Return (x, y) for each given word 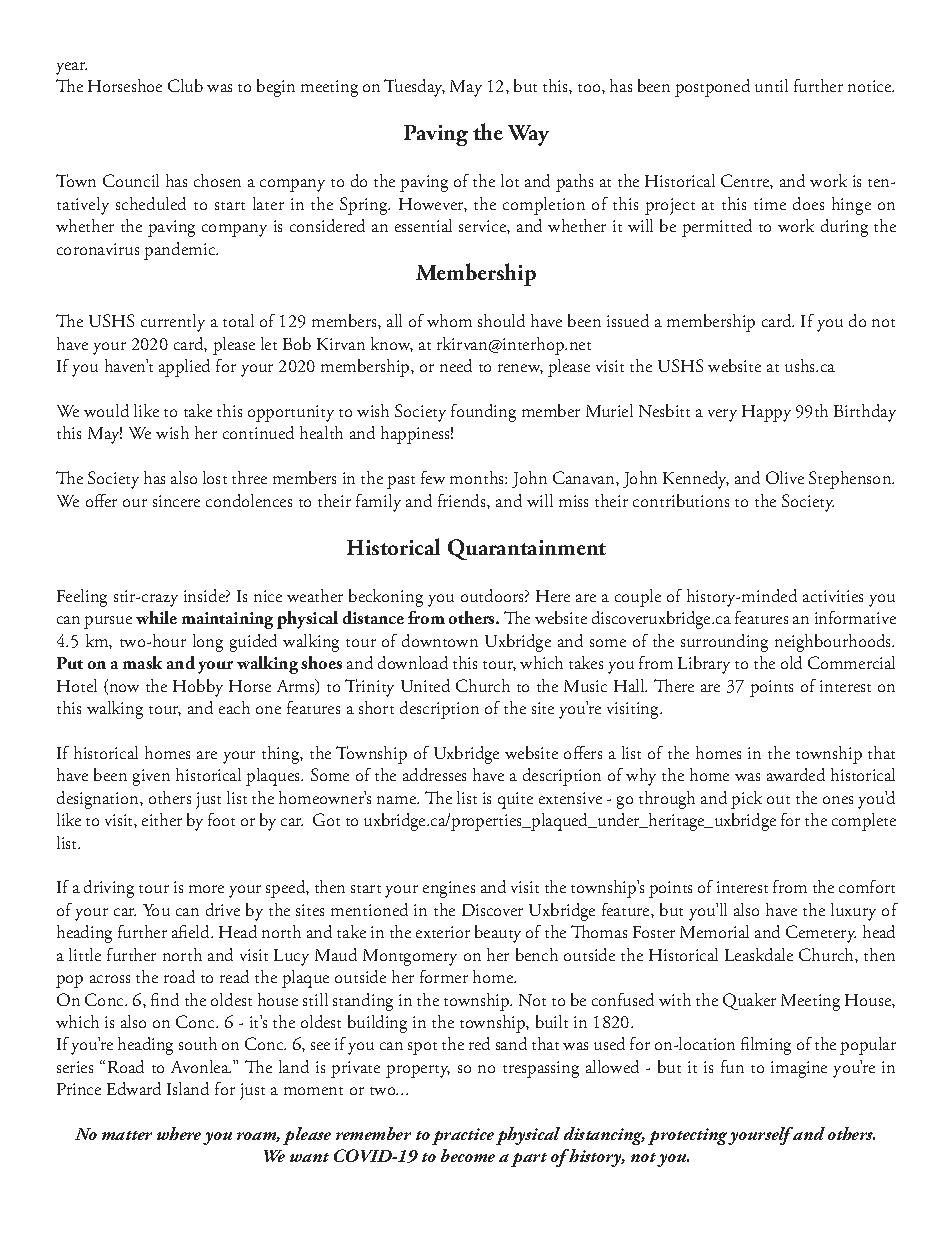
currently (173, 323)
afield (192, 931)
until (771, 85)
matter (127, 1135)
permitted (717, 228)
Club (185, 85)
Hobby (198, 688)
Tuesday (414, 88)
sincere (176, 501)
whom (449, 320)
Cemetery (821, 934)
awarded (796, 774)
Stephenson (851, 480)
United (425, 685)
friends (463, 500)
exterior (443, 932)
